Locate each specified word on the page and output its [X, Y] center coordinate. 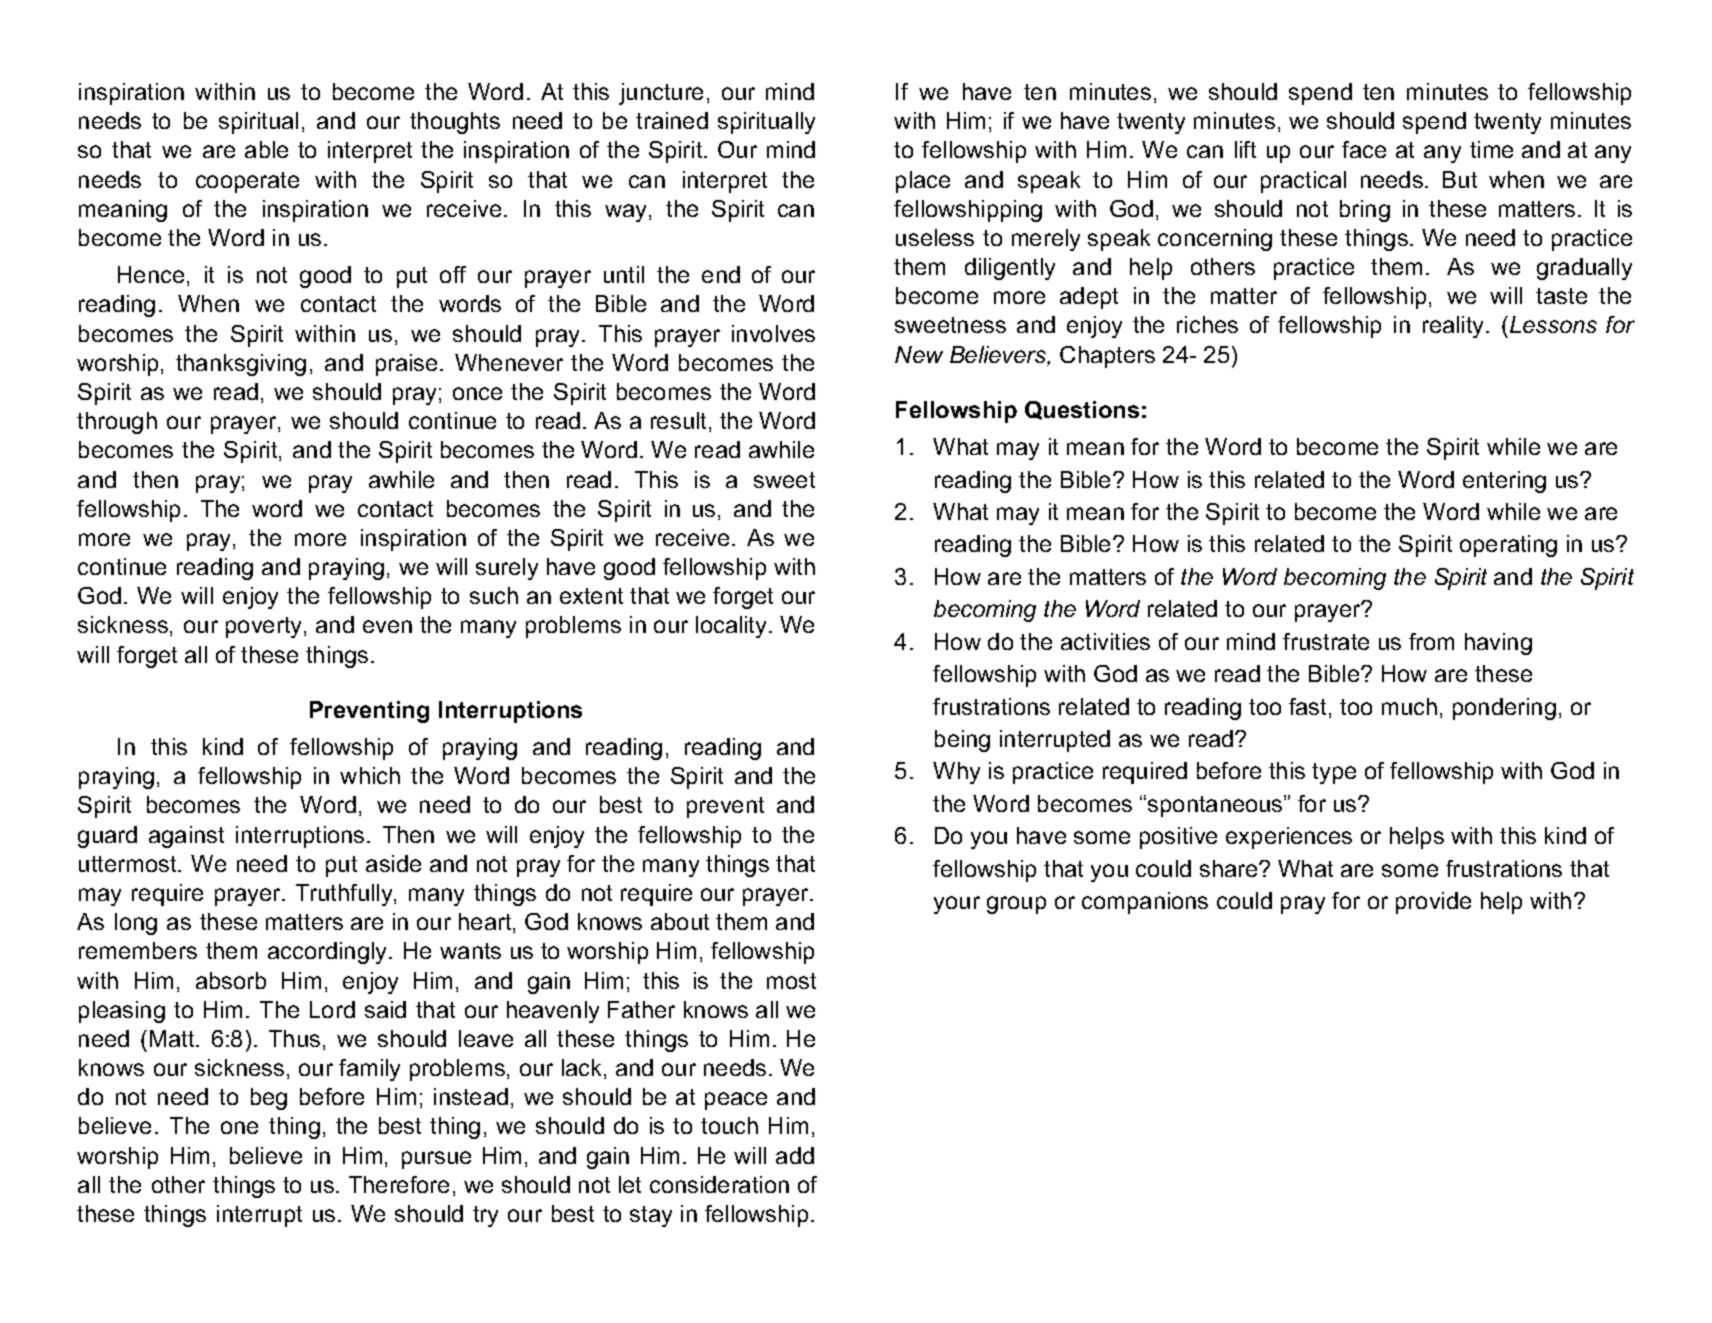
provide [1433, 903]
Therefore [399, 1184]
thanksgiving [241, 365]
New [919, 354]
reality [1455, 327]
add [795, 1155]
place [923, 182]
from [1431, 641]
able [266, 149]
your [957, 905]
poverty [265, 627]
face [1364, 149]
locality [733, 627]
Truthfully [345, 895]
